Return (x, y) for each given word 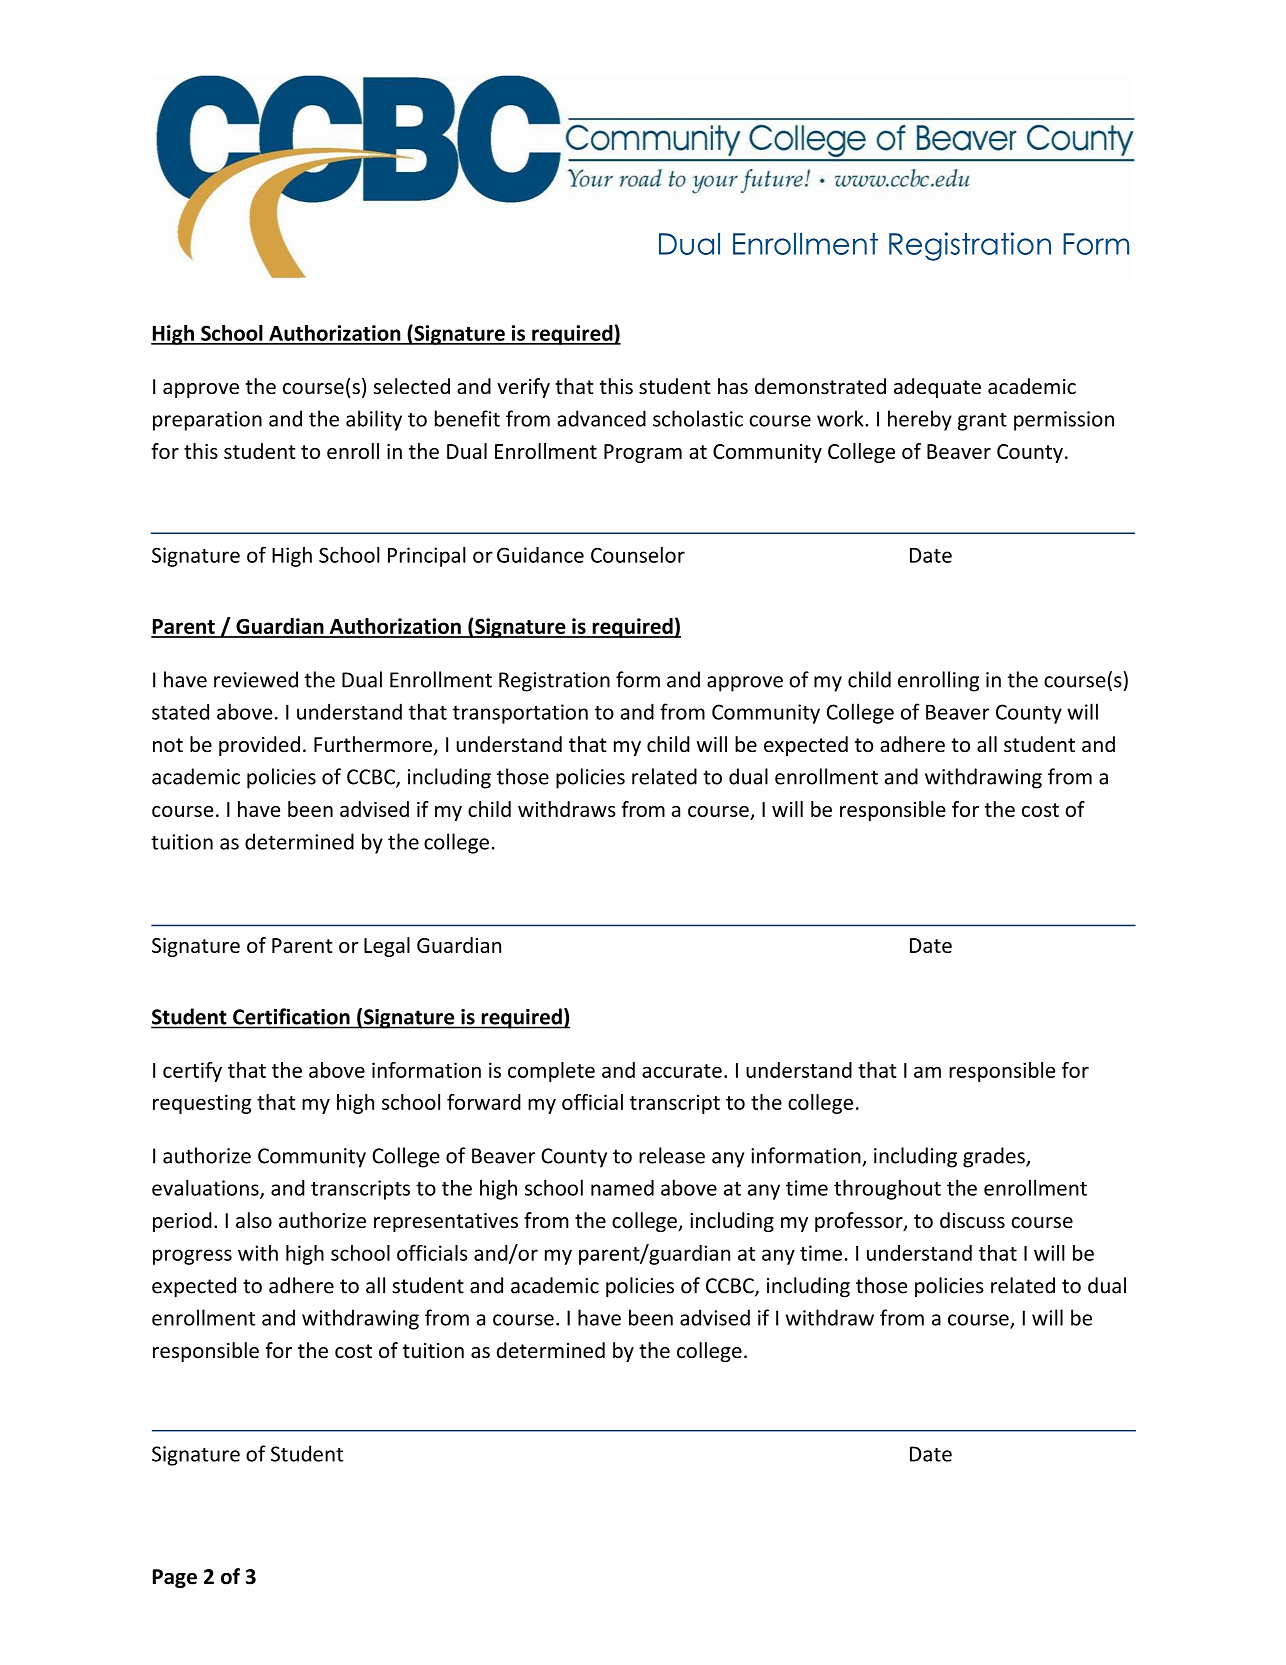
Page (175, 1578)
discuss (972, 1220)
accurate (682, 1071)
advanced (601, 418)
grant (982, 422)
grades (995, 1157)
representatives (446, 1222)
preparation (207, 421)
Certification (291, 1016)
